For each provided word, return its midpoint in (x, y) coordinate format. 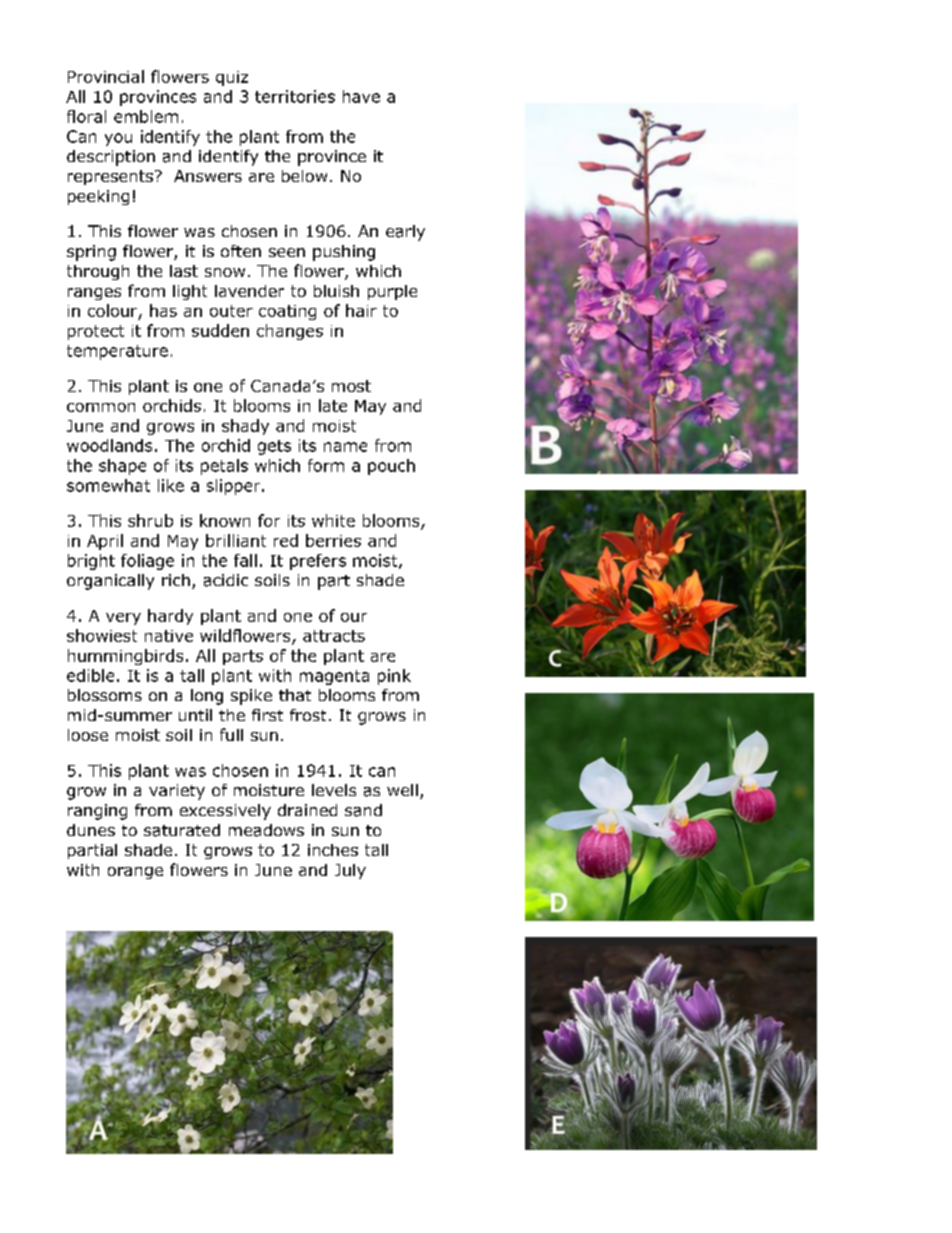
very (123, 619)
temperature (117, 352)
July (350, 871)
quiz (232, 78)
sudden (220, 330)
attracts (334, 636)
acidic (226, 580)
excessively (225, 812)
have (361, 96)
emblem (146, 116)
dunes (91, 830)
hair (361, 310)
